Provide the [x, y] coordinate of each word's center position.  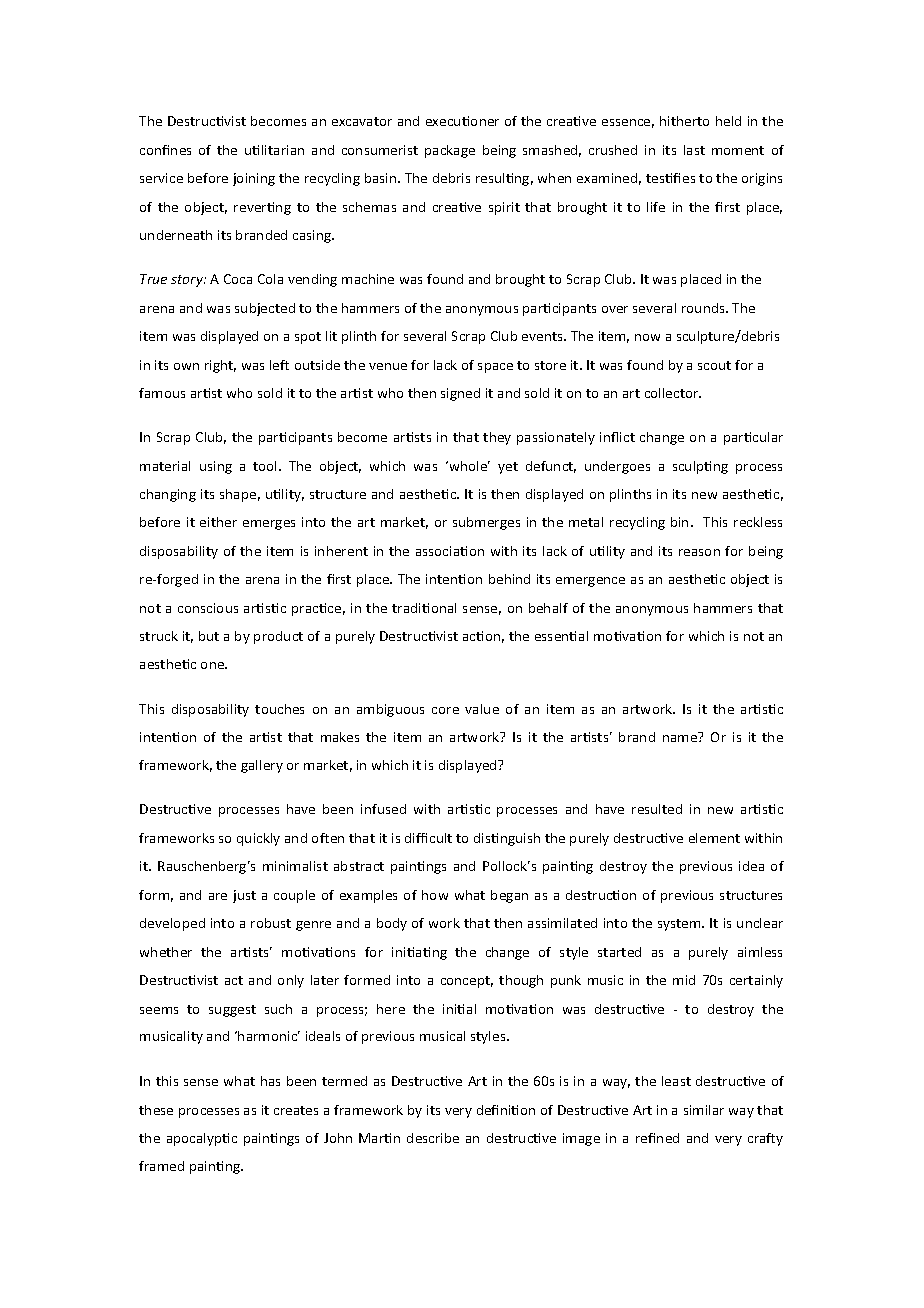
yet [508, 468]
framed [161, 1166]
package [450, 151]
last [694, 150]
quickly [258, 839]
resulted [657, 809]
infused [383, 809]
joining [254, 179]
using [216, 467]
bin [679, 522]
